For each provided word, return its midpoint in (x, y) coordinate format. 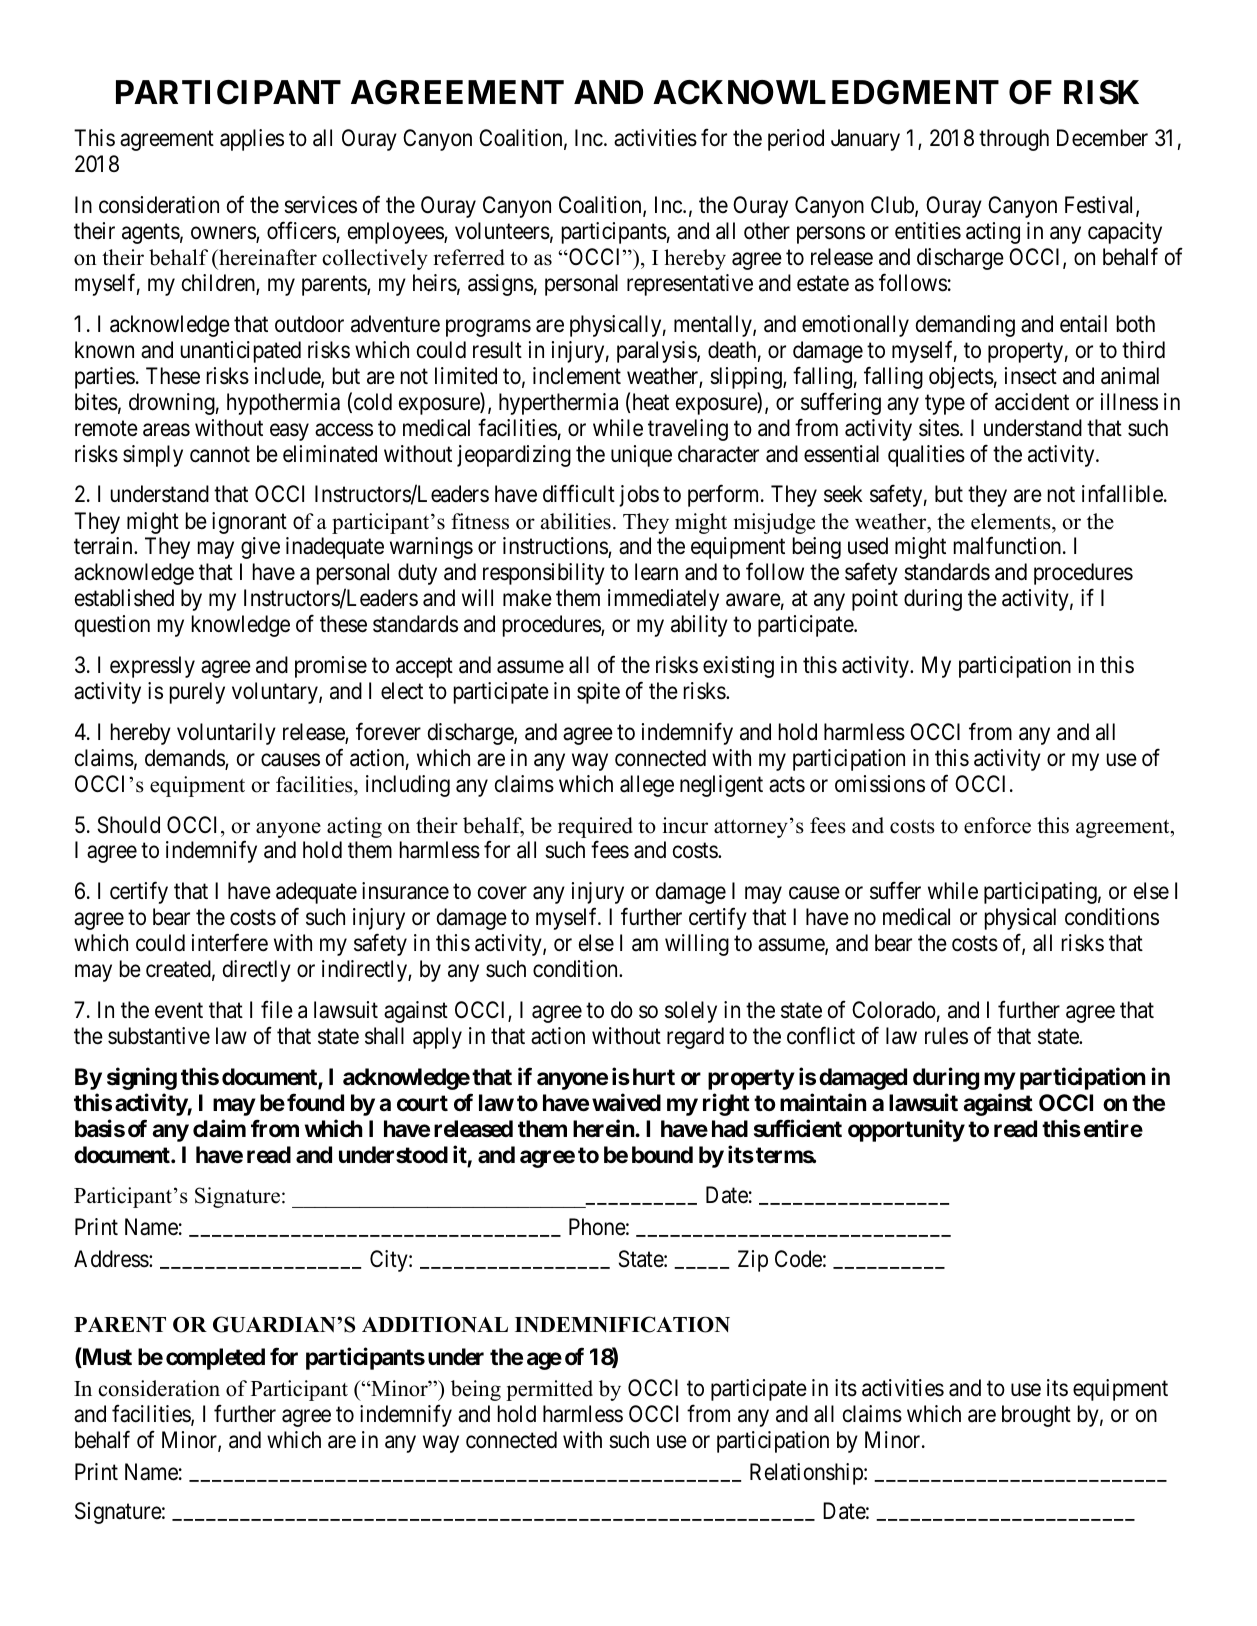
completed (215, 1359)
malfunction (1009, 546)
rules (946, 1036)
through (1014, 140)
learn (656, 572)
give (260, 548)
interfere (230, 943)
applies (252, 140)
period (796, 140)
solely (691, 1012)
